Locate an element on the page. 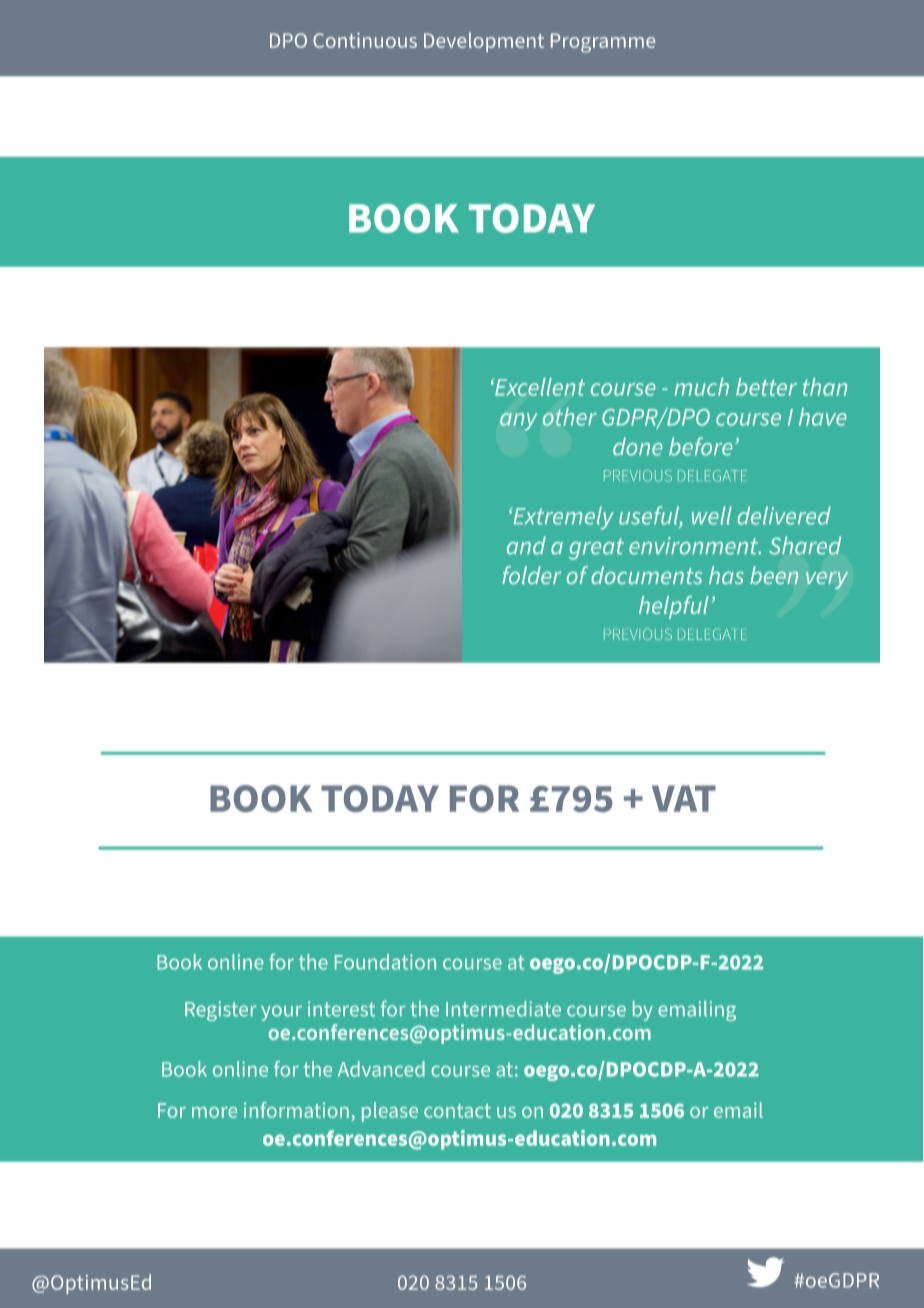  information is located at coordinates (296, 1110).
